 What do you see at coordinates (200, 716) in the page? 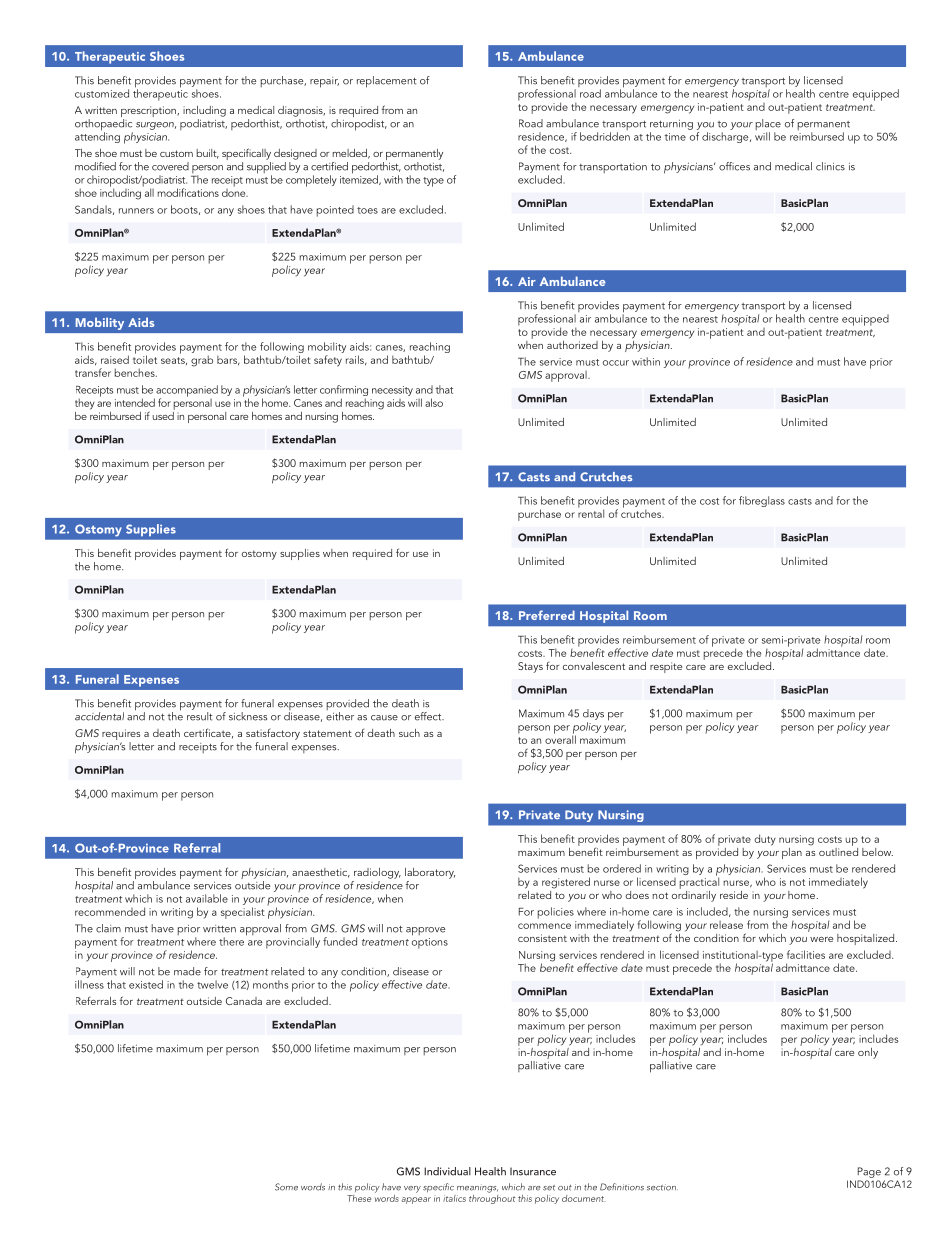
I see `result` at bounding box center [200, 716].
